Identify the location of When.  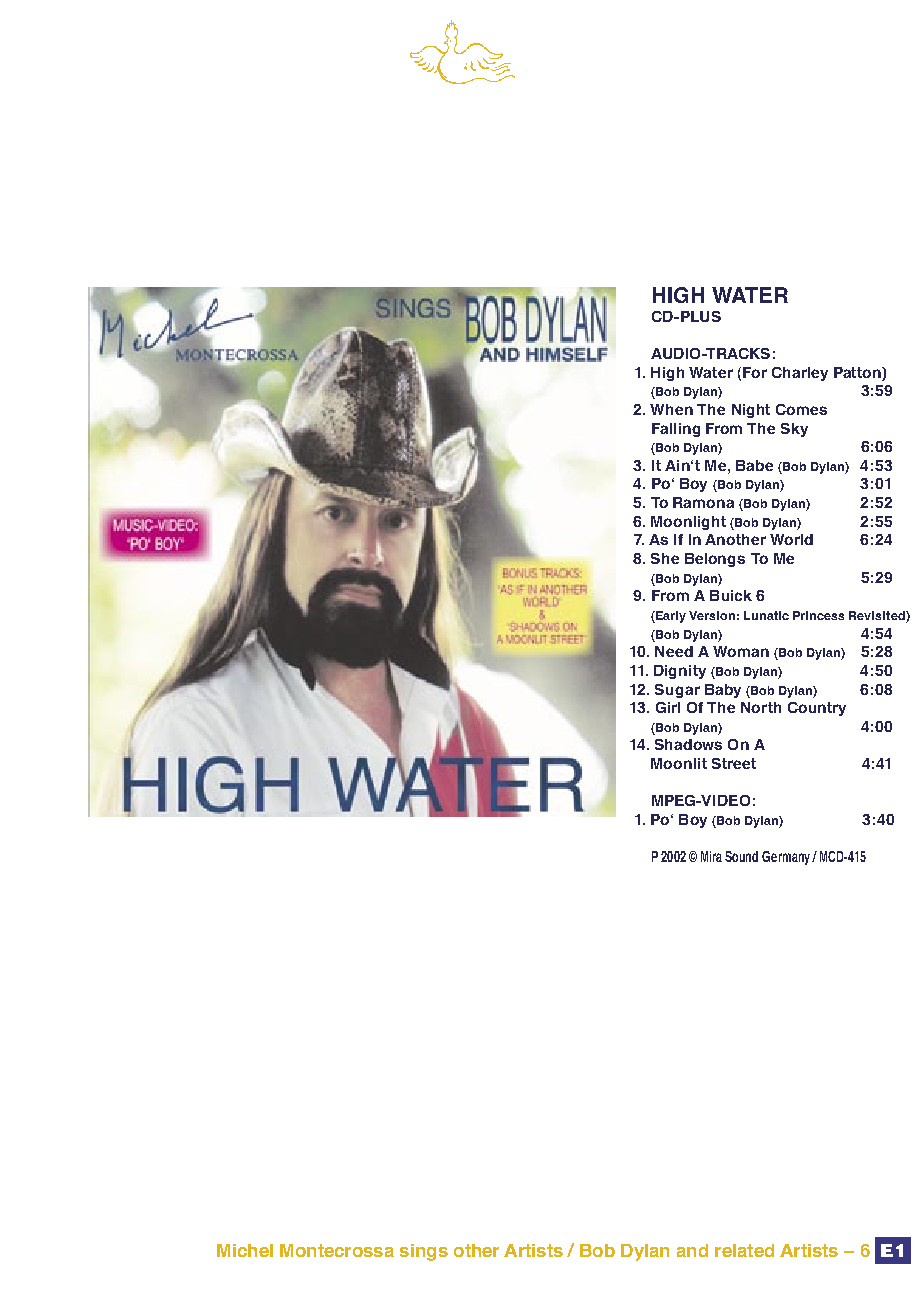
(671, 409).
